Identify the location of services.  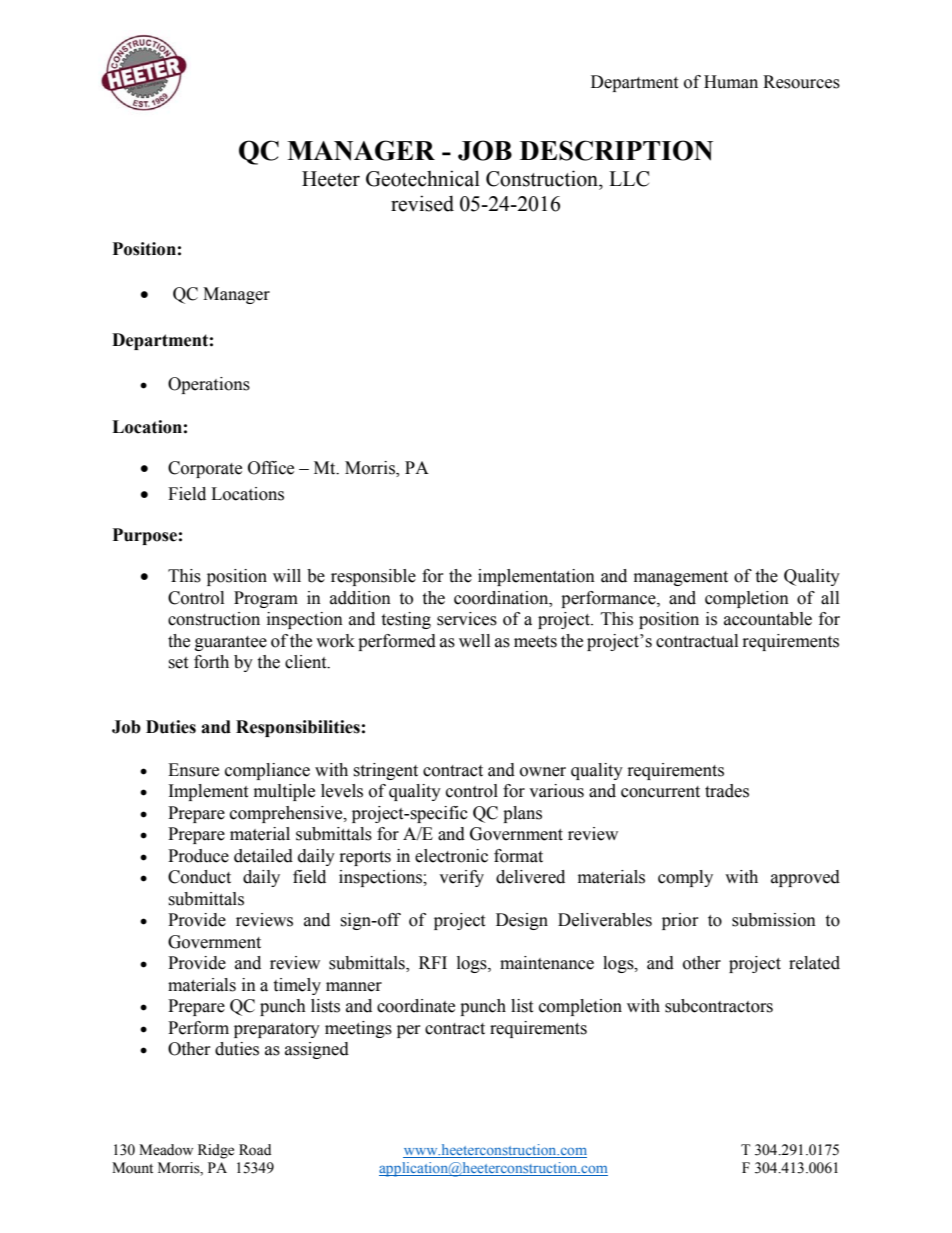
(467, 619).
